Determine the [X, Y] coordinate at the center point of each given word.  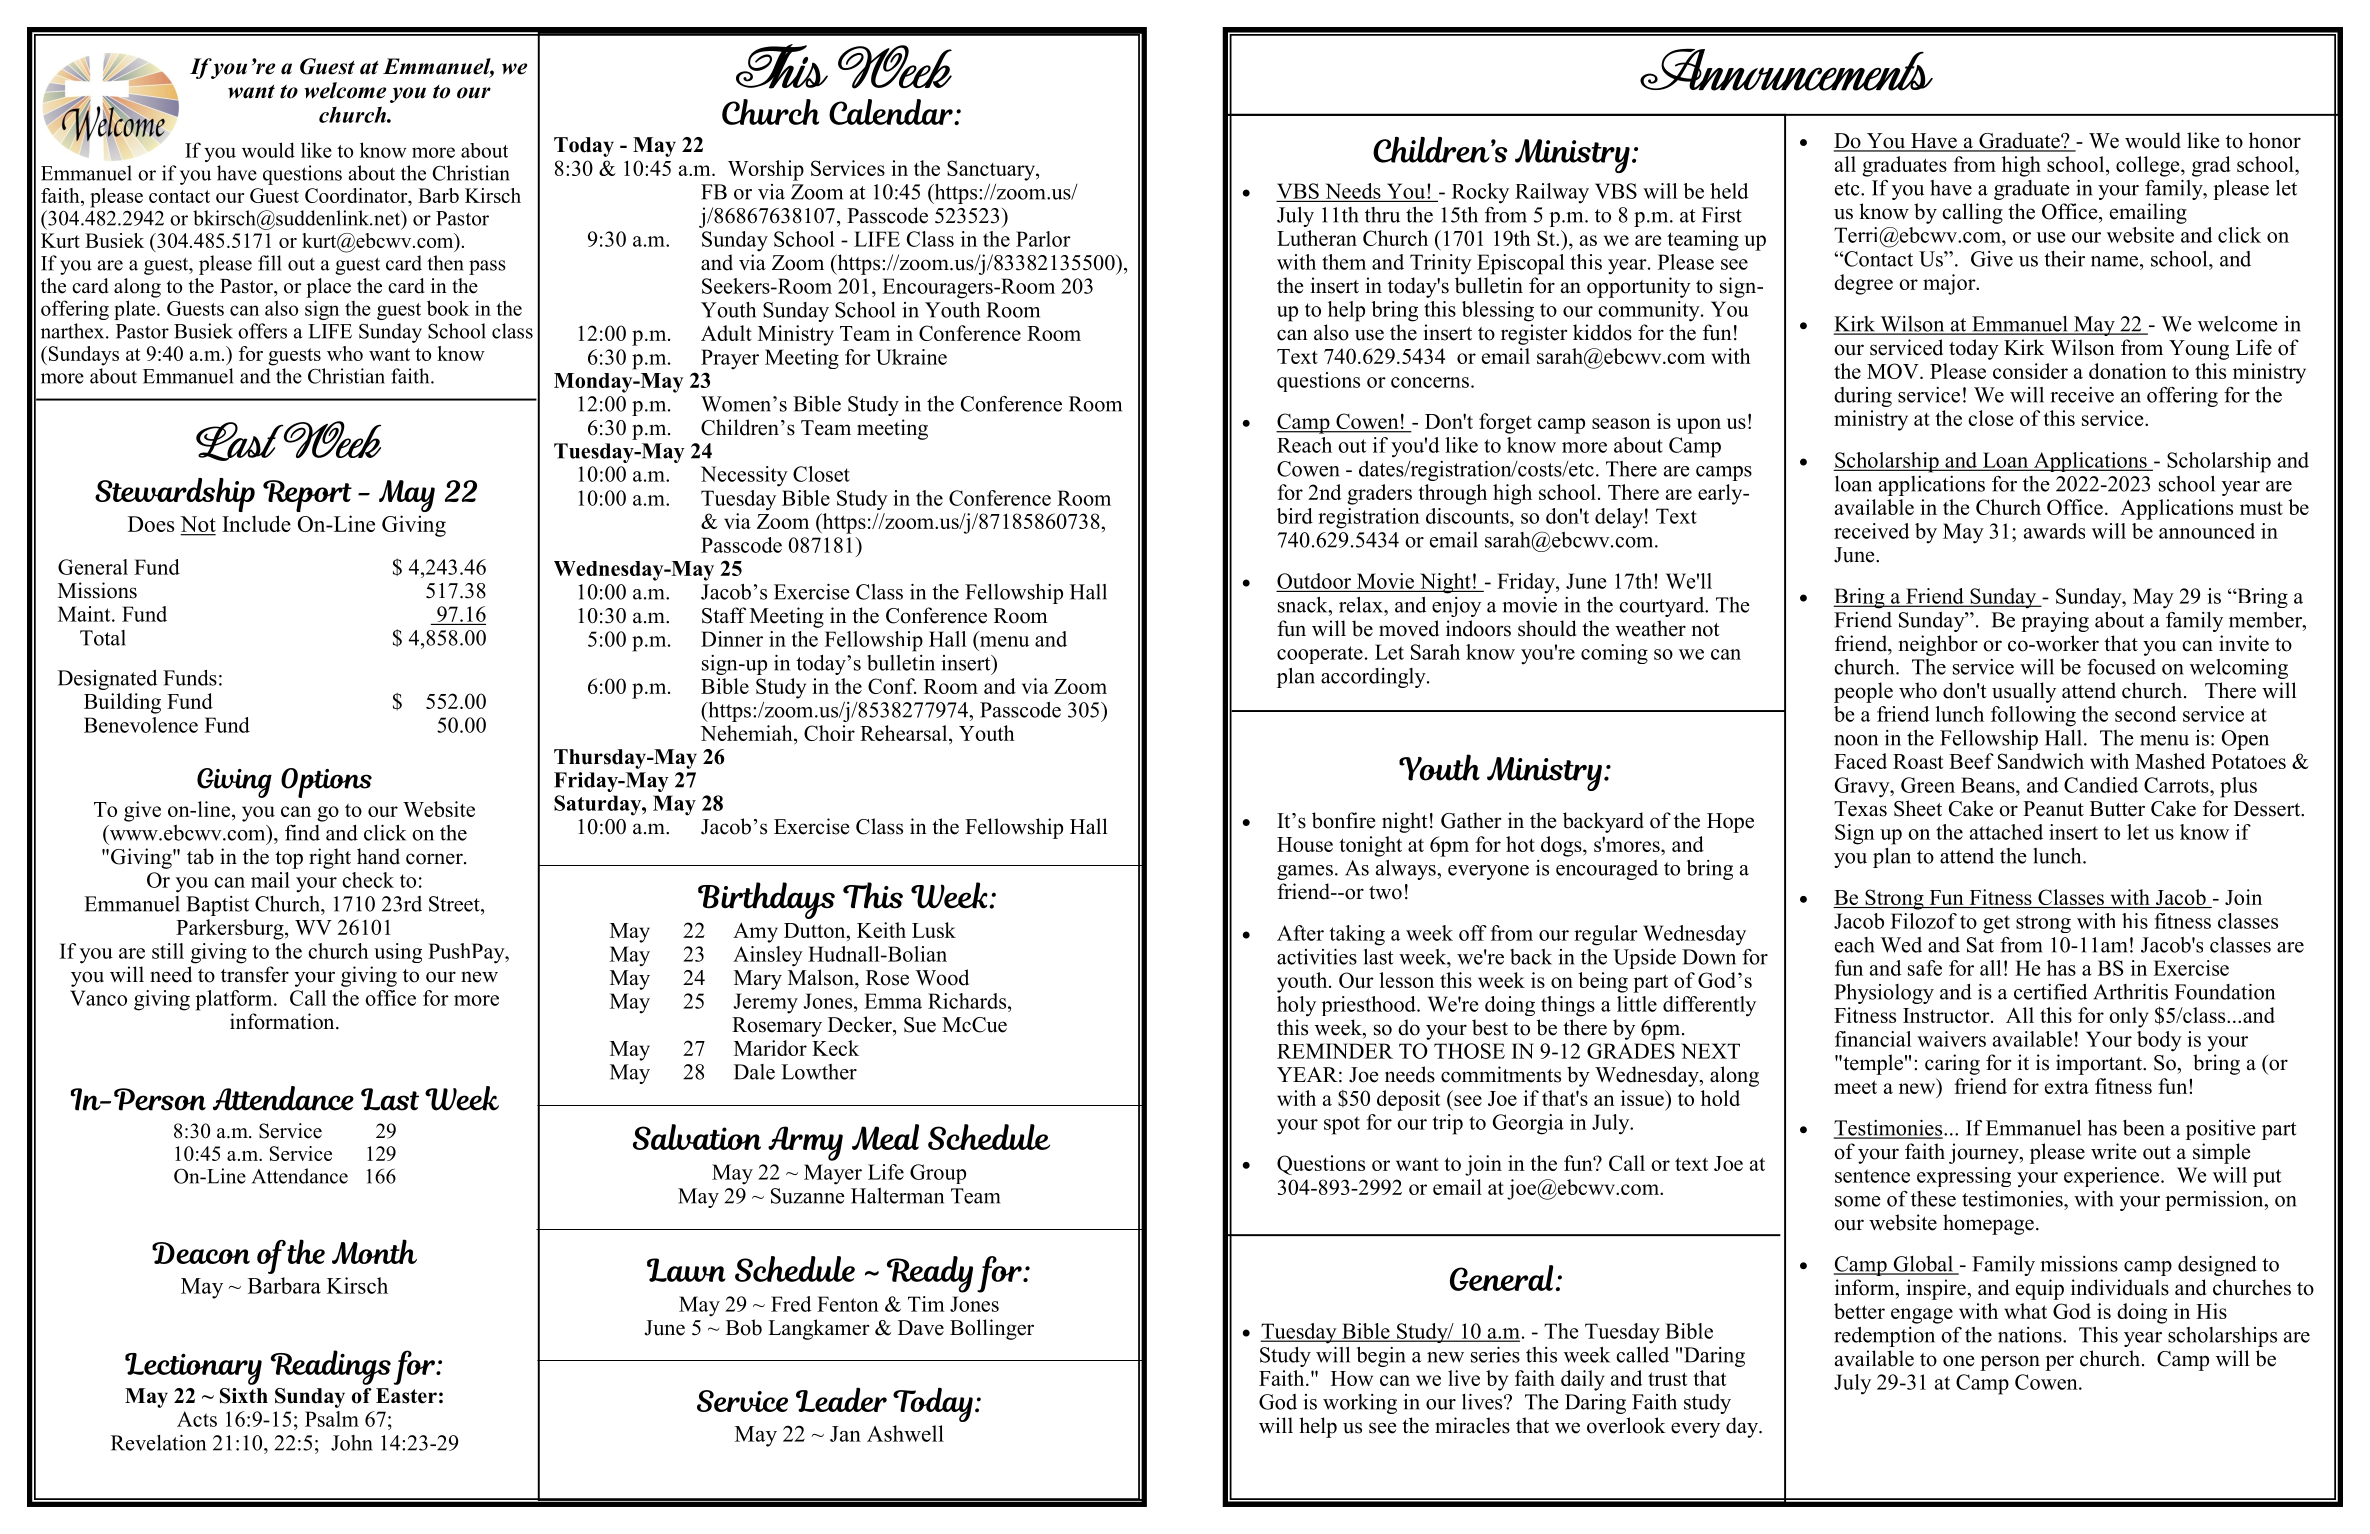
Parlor [1043, 239]
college [2149, 166]
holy [1296, 1006]
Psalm [332, 1419]
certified [2050, 992]
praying [2055, 622]
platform [235, 1000]
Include [256, 523]
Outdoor [1314, 581]
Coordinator [357, 195]
